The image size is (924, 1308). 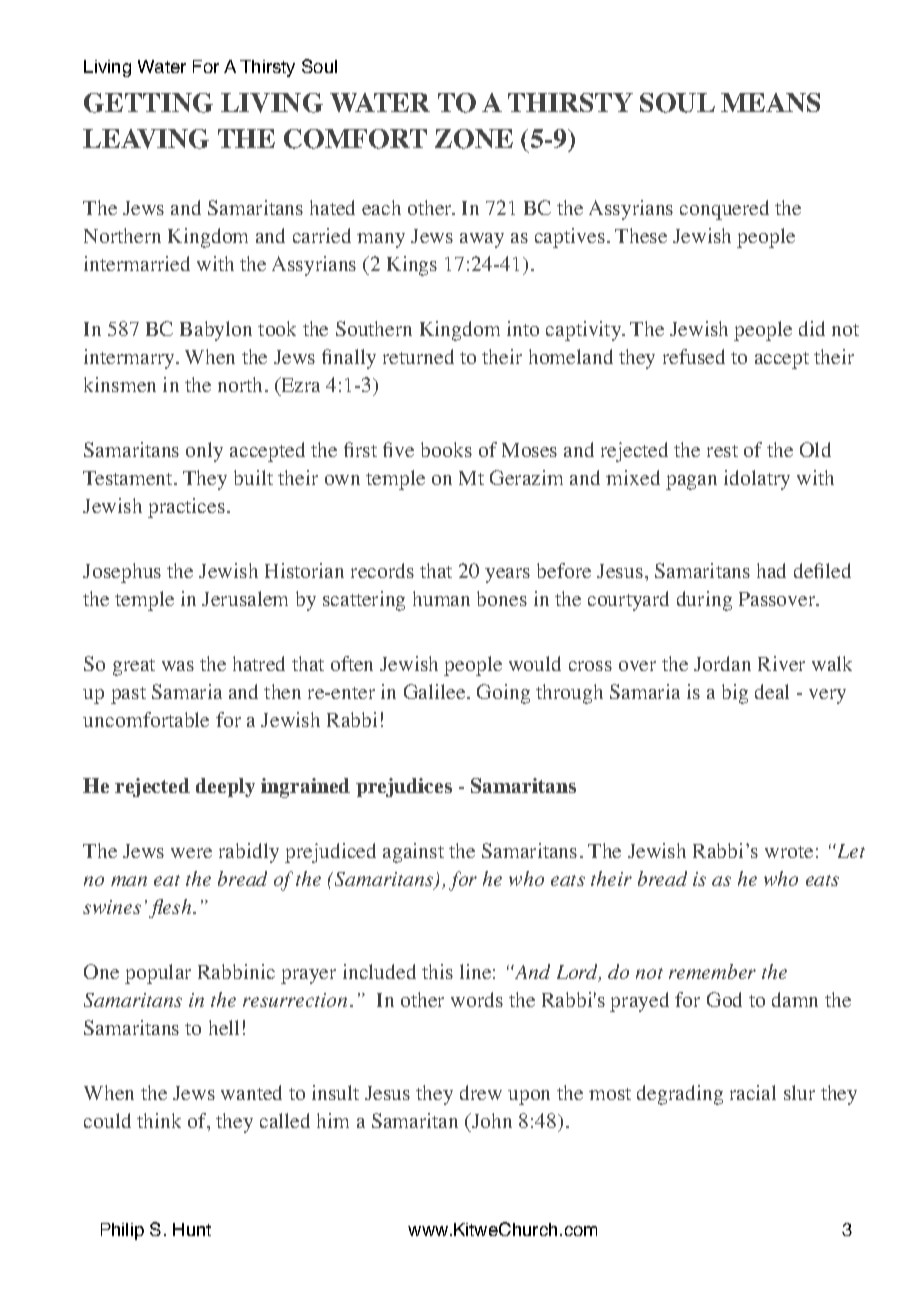 What do you see at coordinates (789, 852) in the screenshot?
I see `wrote` at bounding box center [789, 852].
